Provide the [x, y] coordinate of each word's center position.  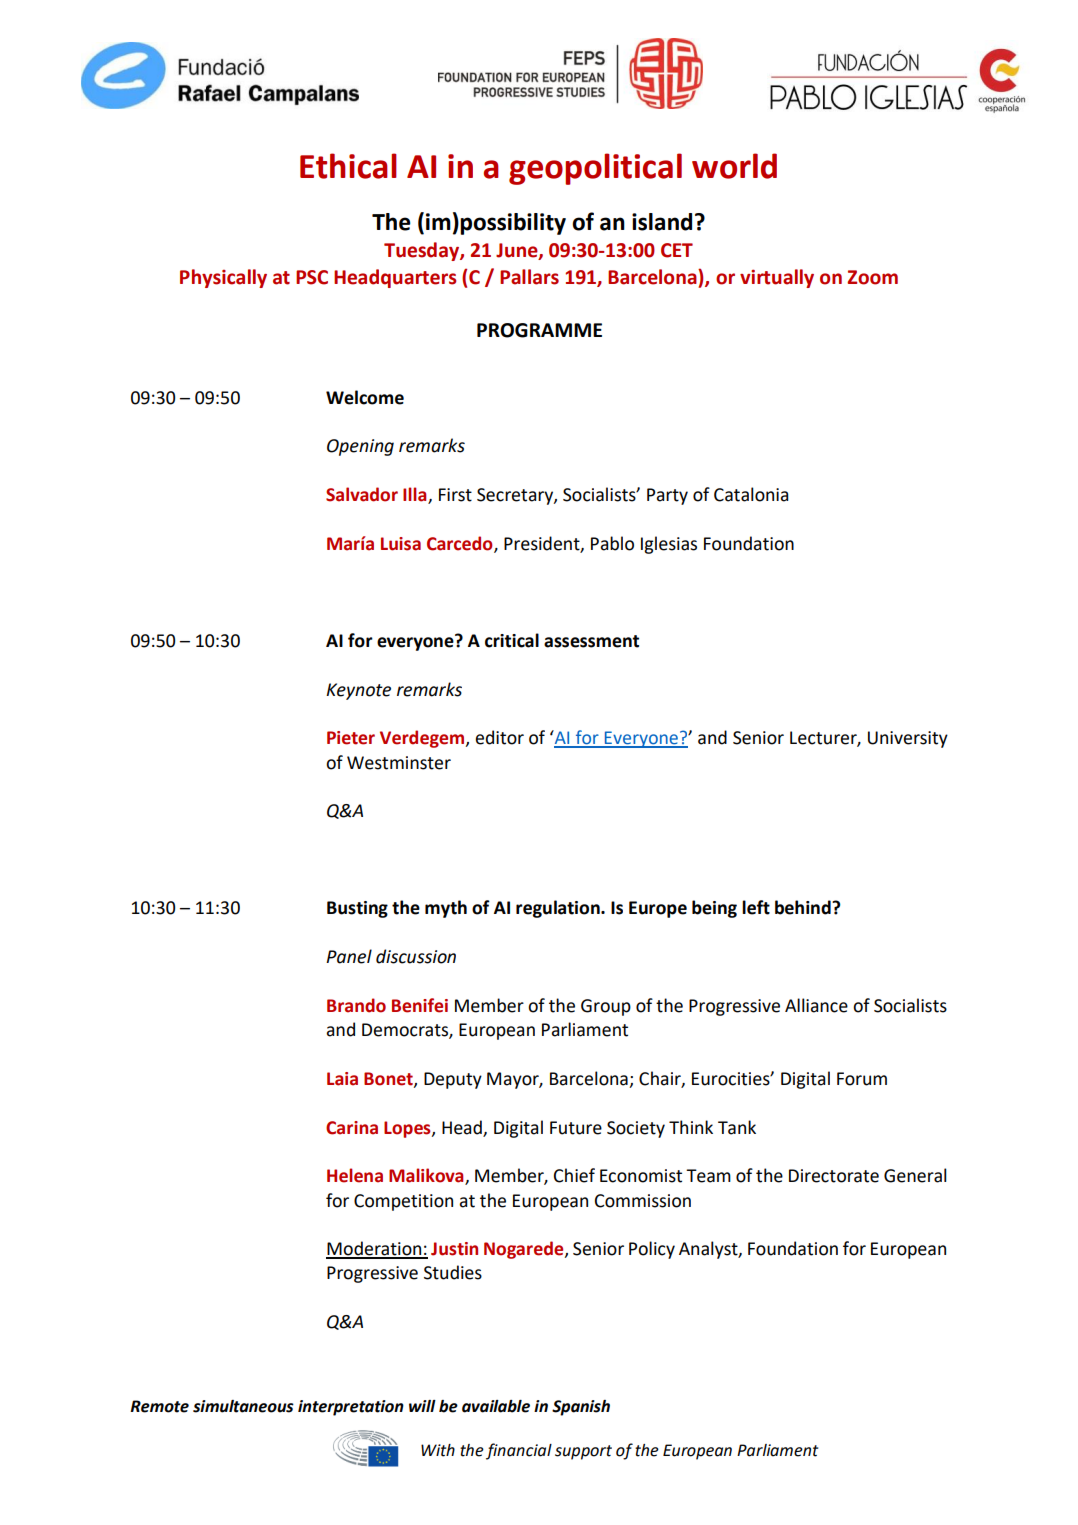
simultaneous [243, 1406]
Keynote [358, 691]
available [496, 1406]
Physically [223, 278]
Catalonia [751, 494]
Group [606, 1007]
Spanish [581, 1408]
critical [512, 640]
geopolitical [595, 169]
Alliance [816, 1005]
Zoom [872, 277]
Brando [356, 1005]
